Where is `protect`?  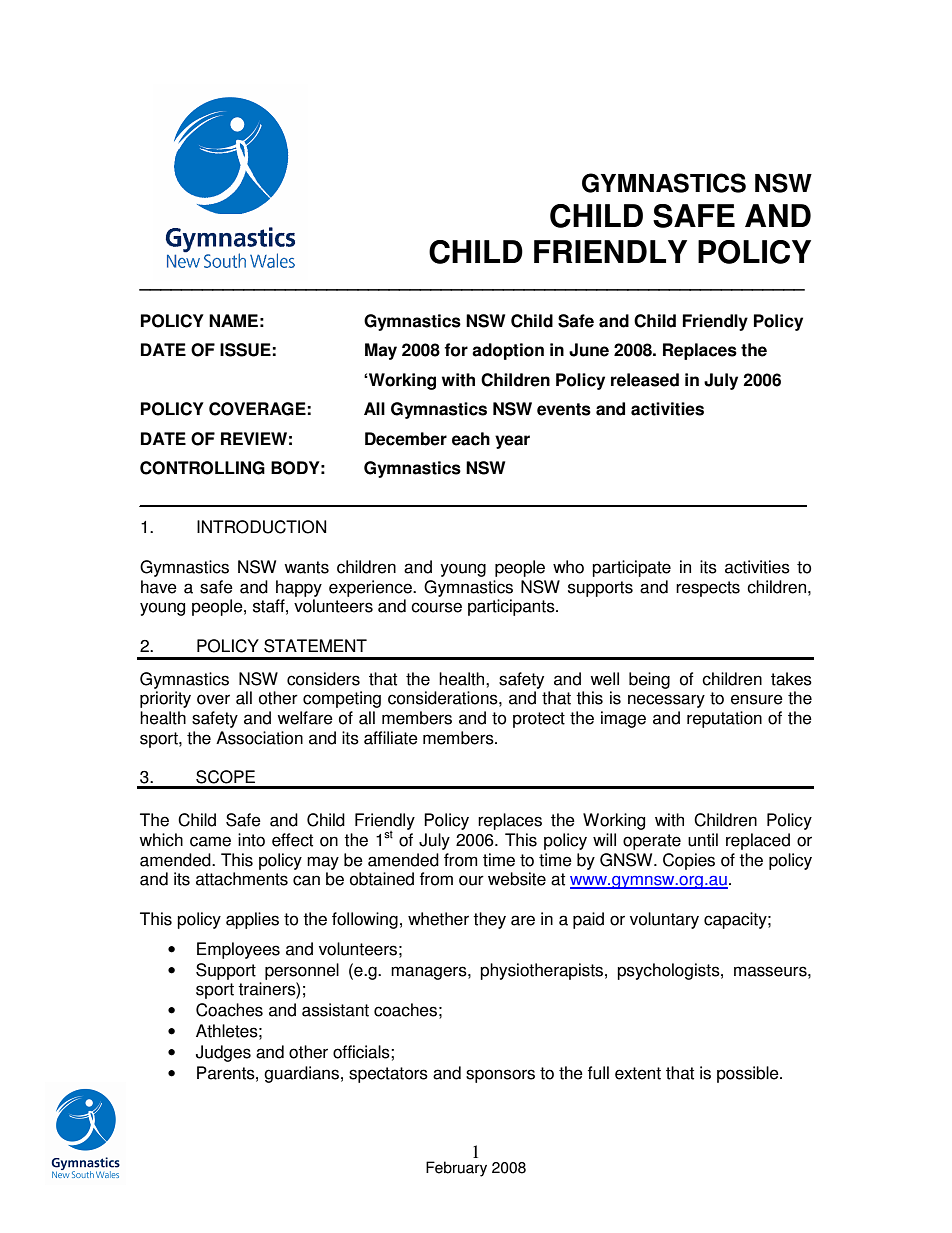 protect is located at coordinates (539, 720).
